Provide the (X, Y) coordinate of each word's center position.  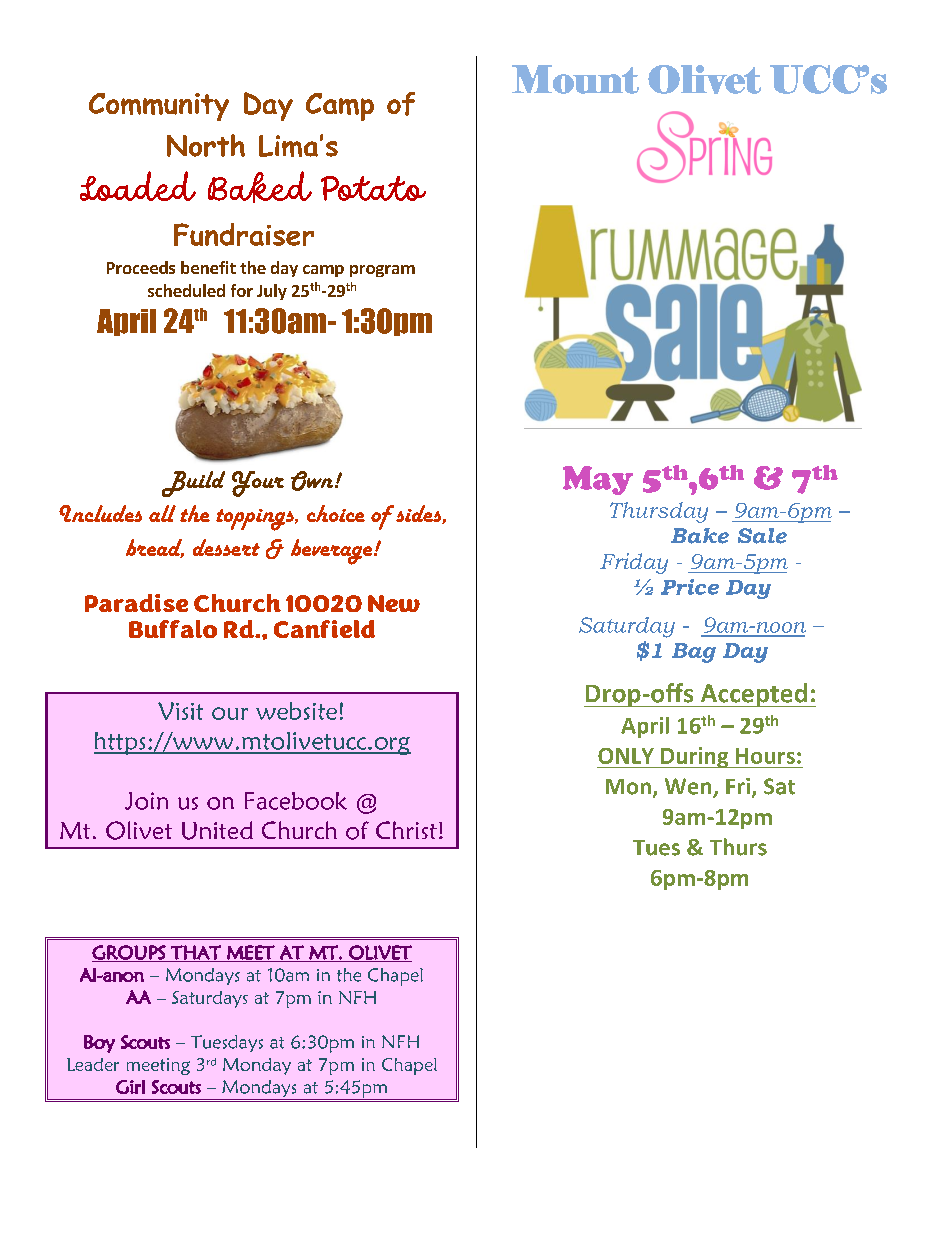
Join (146, 801)
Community (159, 107)
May (598, 480)
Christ (406, 830)
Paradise (136, 603)
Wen (689, 787)
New (394, 603)
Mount (575, 79)
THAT (196, 953)
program (382, 271)
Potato (373, 188)
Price (690, 587)
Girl (130, 1087)
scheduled (186, 290)
